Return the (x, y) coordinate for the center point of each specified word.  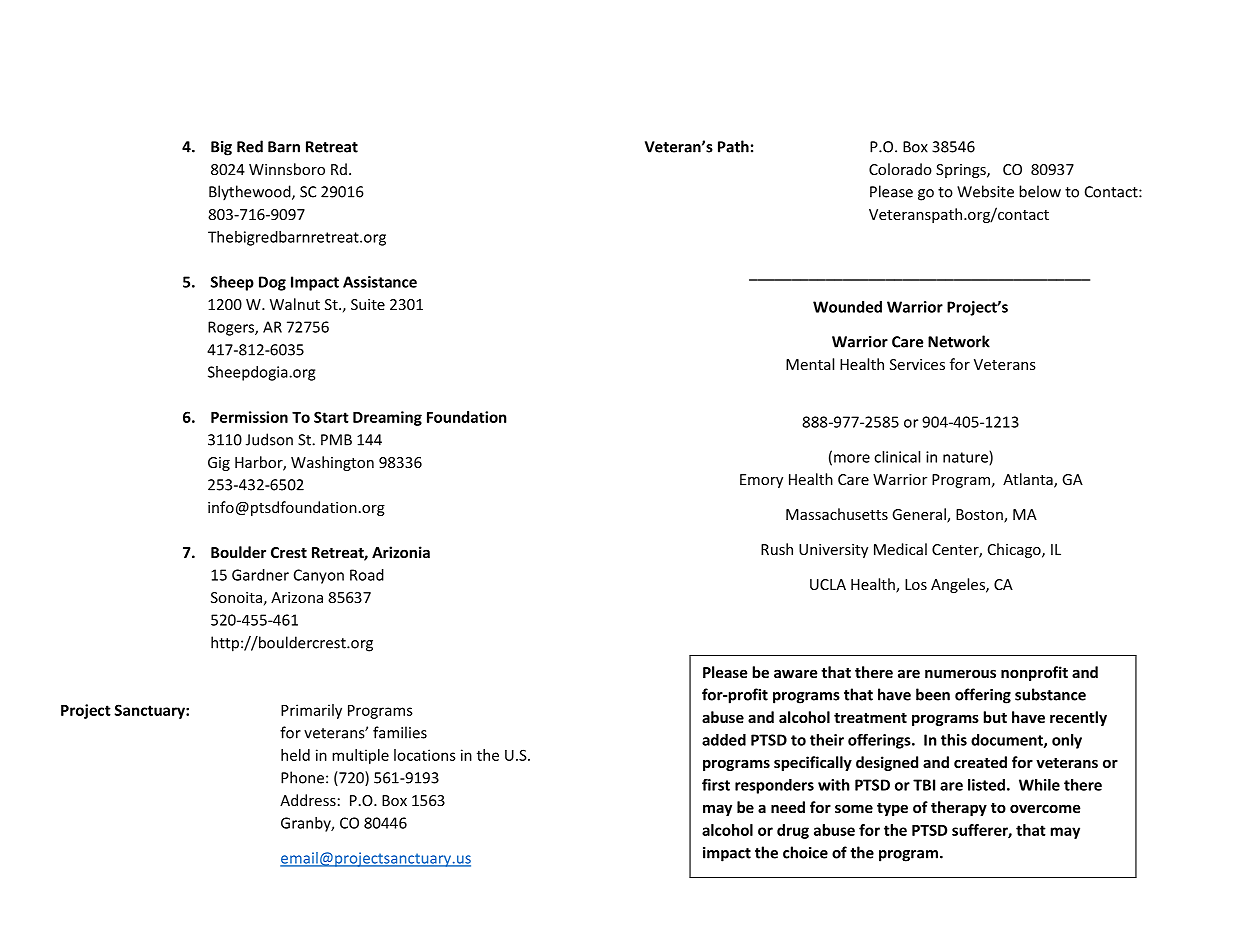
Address (308, 800)
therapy (959, 808)
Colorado (900, 169)
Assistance (380, 282)
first (716, 785)
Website (985, 191)
